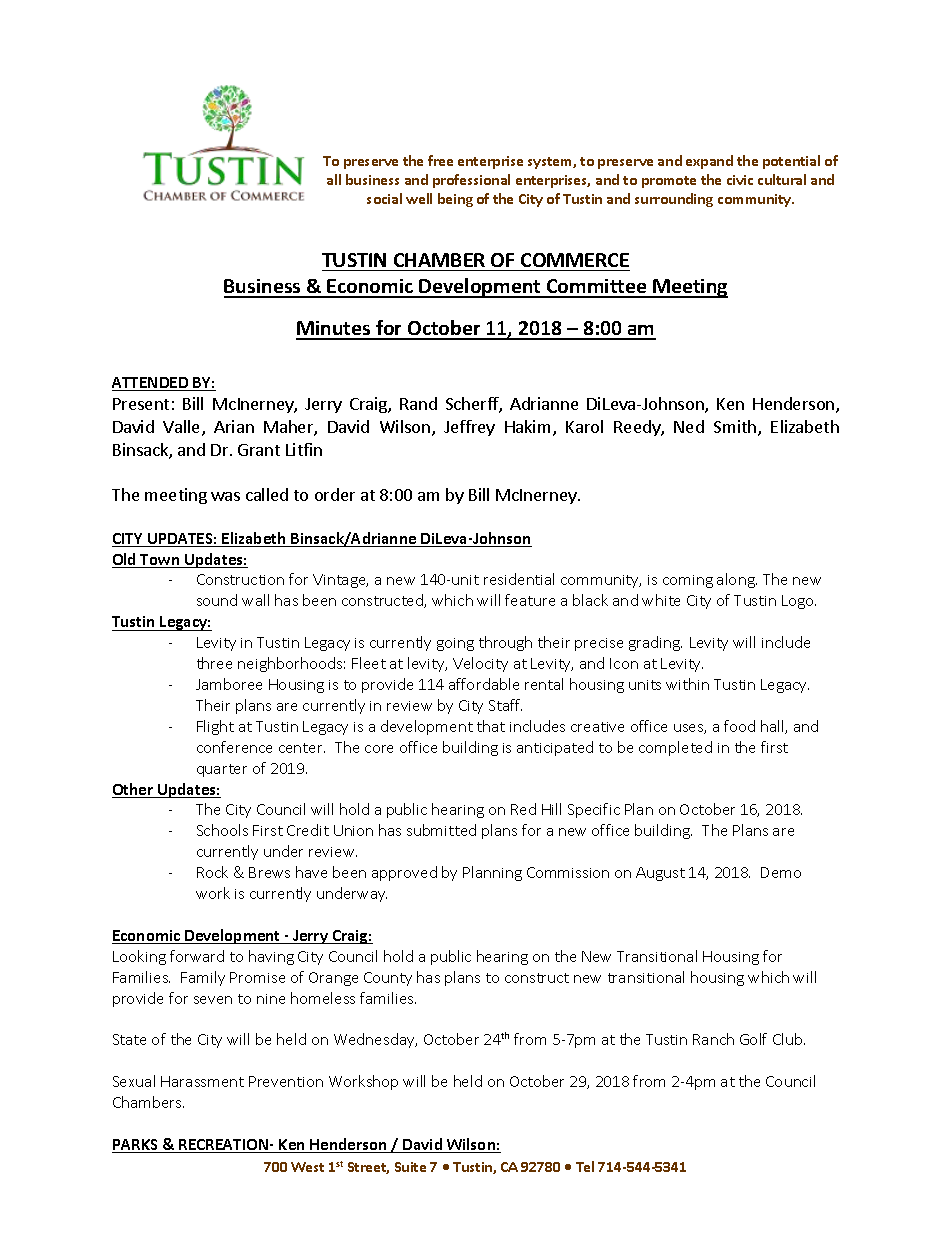 This screenshot has width=952, height=1233. I want to click on civic, so click(740, 180).
